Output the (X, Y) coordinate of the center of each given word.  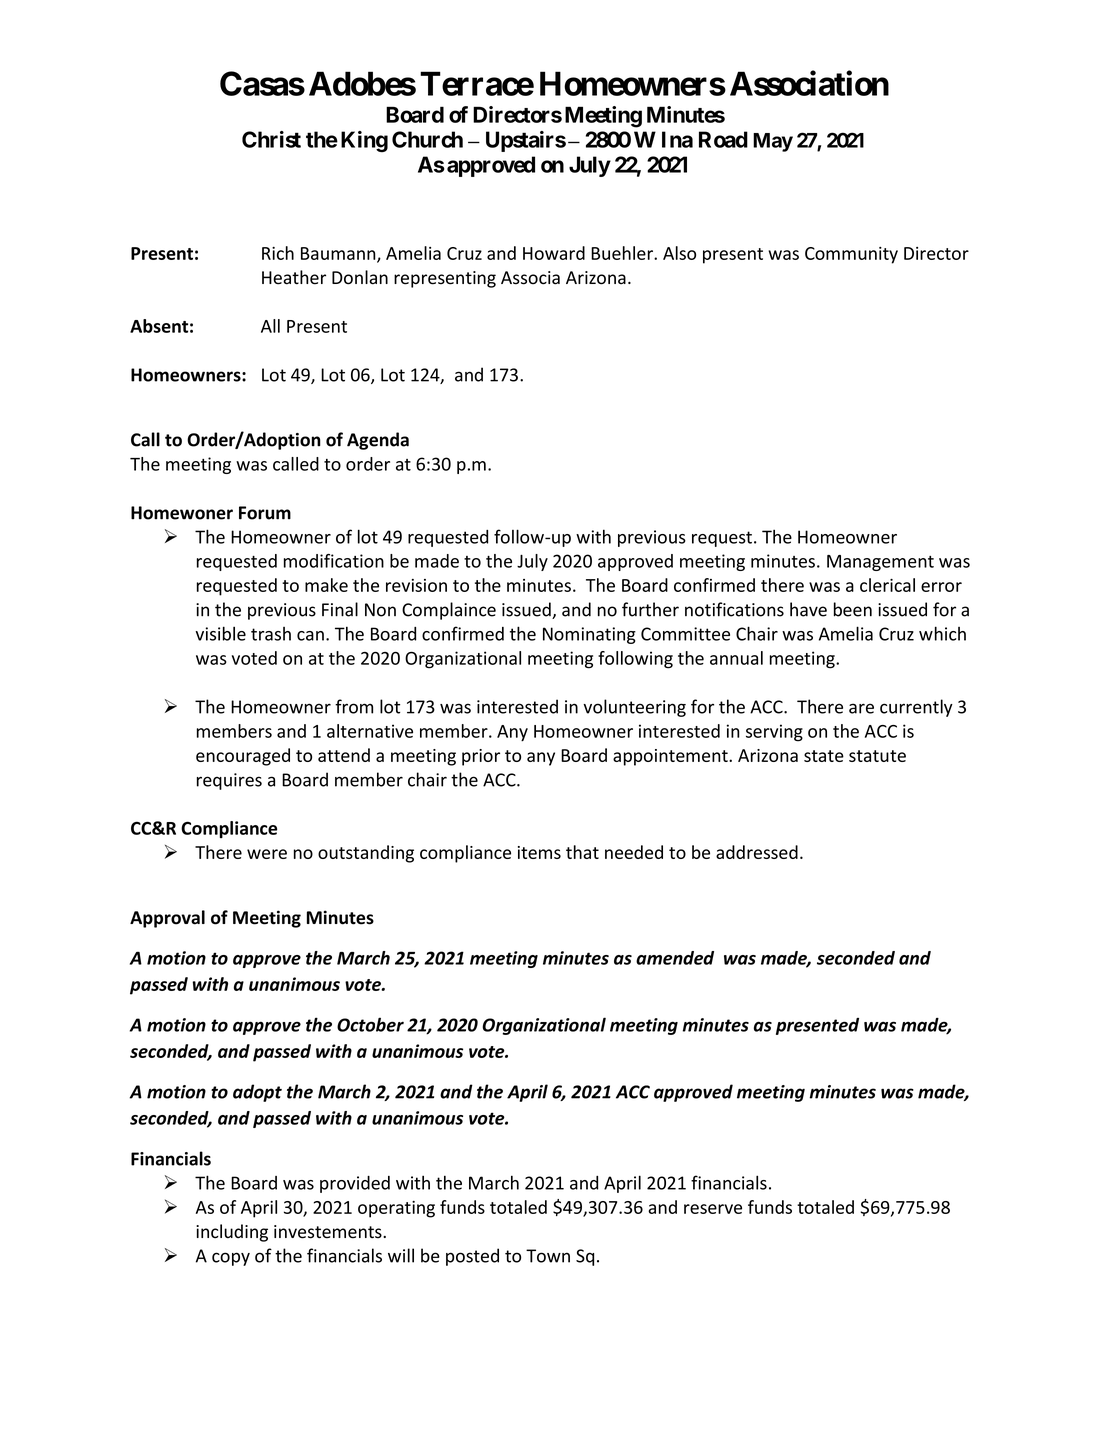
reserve (713, 1209)
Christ (271, 139)
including (232, 1233)
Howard (554, 253)
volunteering (634, 708)
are (861, 708)
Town (548, 1256)
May (773, 142)
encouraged (243, 757)
